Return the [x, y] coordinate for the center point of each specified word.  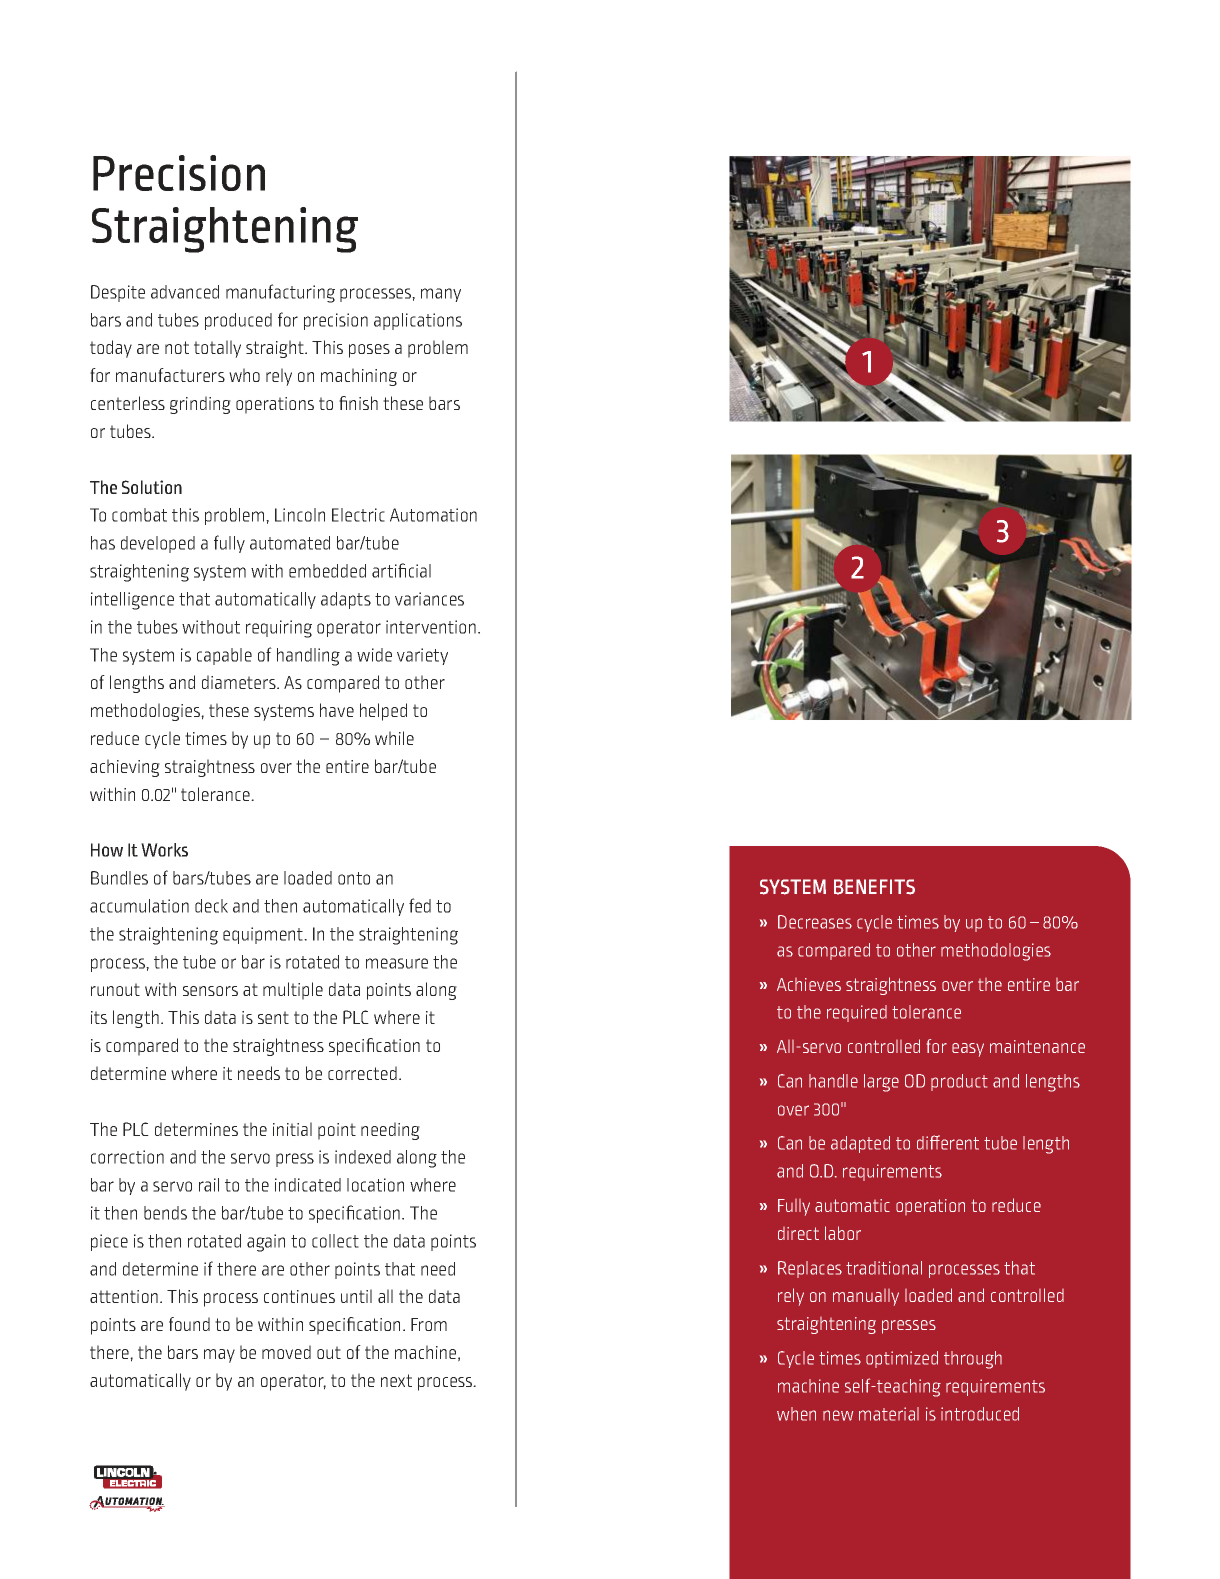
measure [397, 963]
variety [422, 656]
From [429, 1324]
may [219, 1356]
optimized [902, 1359]
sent [273, 1017]
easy [968, 1050]
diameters [240, 682]
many [441, 295]
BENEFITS [874, 887]
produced [238, 321]
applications [418, 321]
